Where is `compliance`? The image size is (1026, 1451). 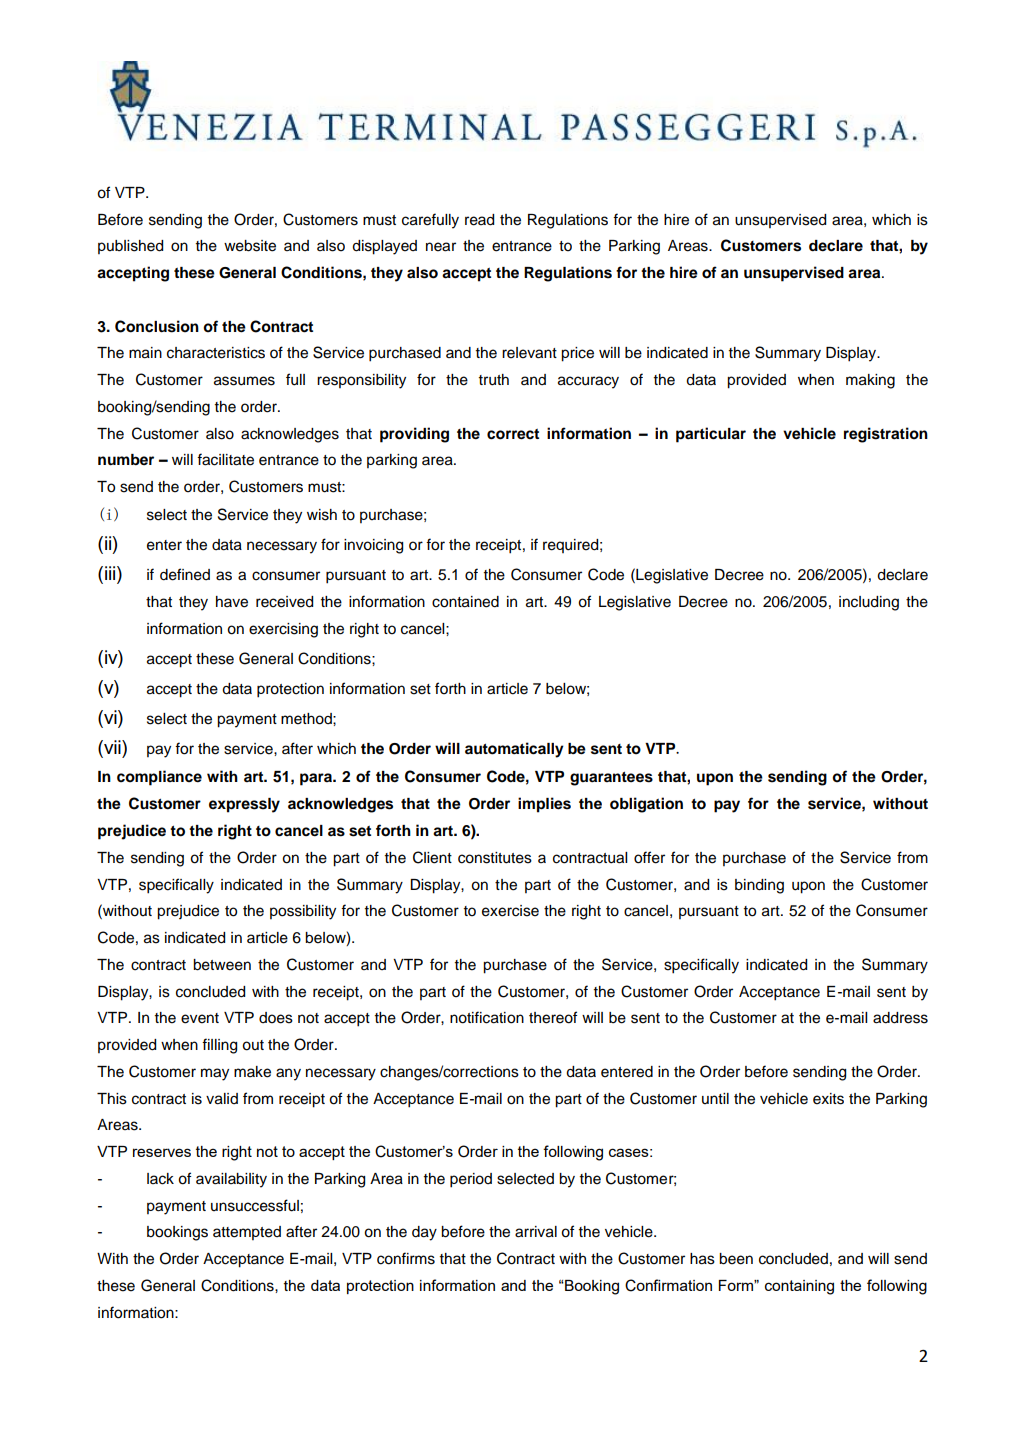
compliance is located at coordinates (159, 778).
